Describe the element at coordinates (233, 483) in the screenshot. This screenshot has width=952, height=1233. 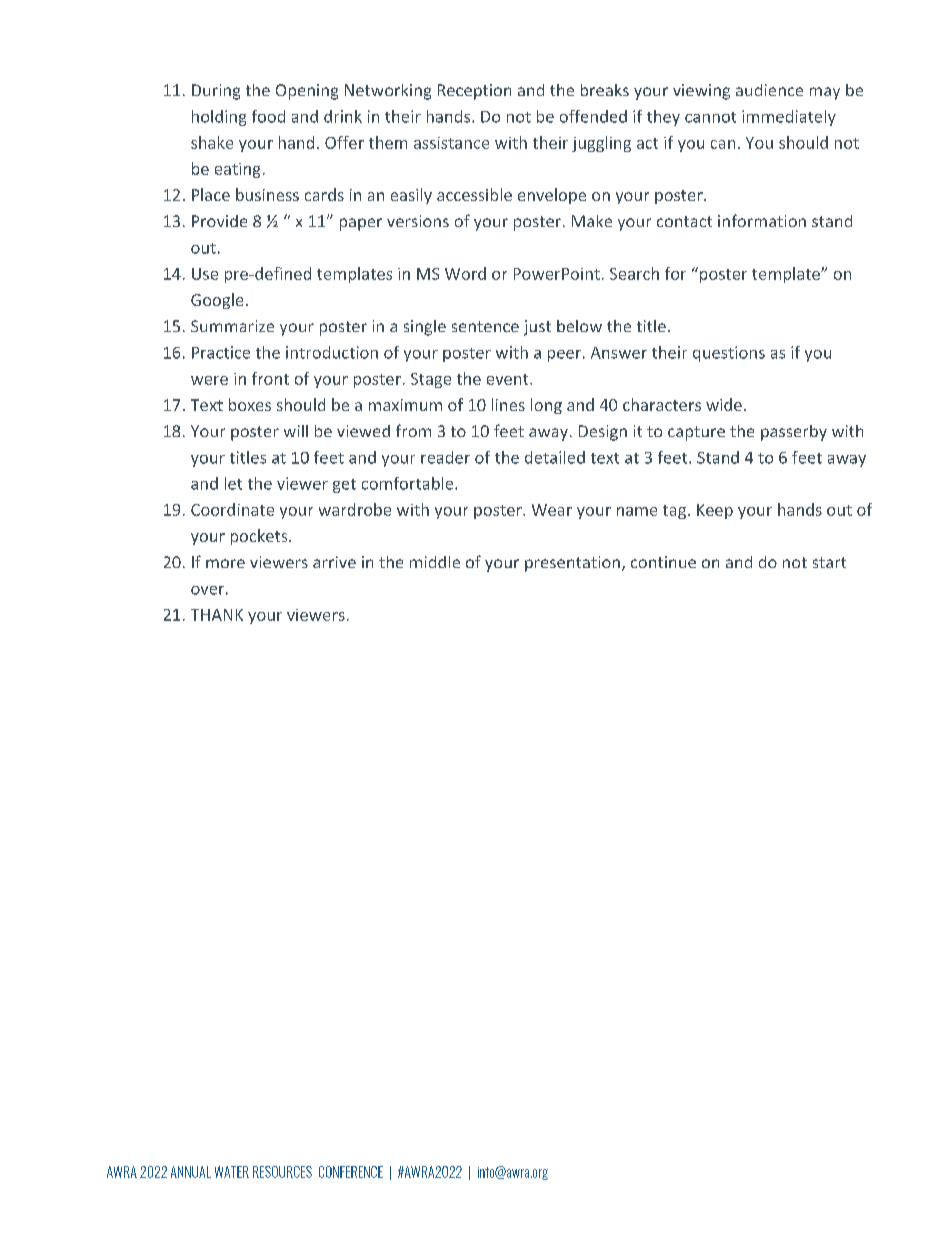
I see `let` at that location.
